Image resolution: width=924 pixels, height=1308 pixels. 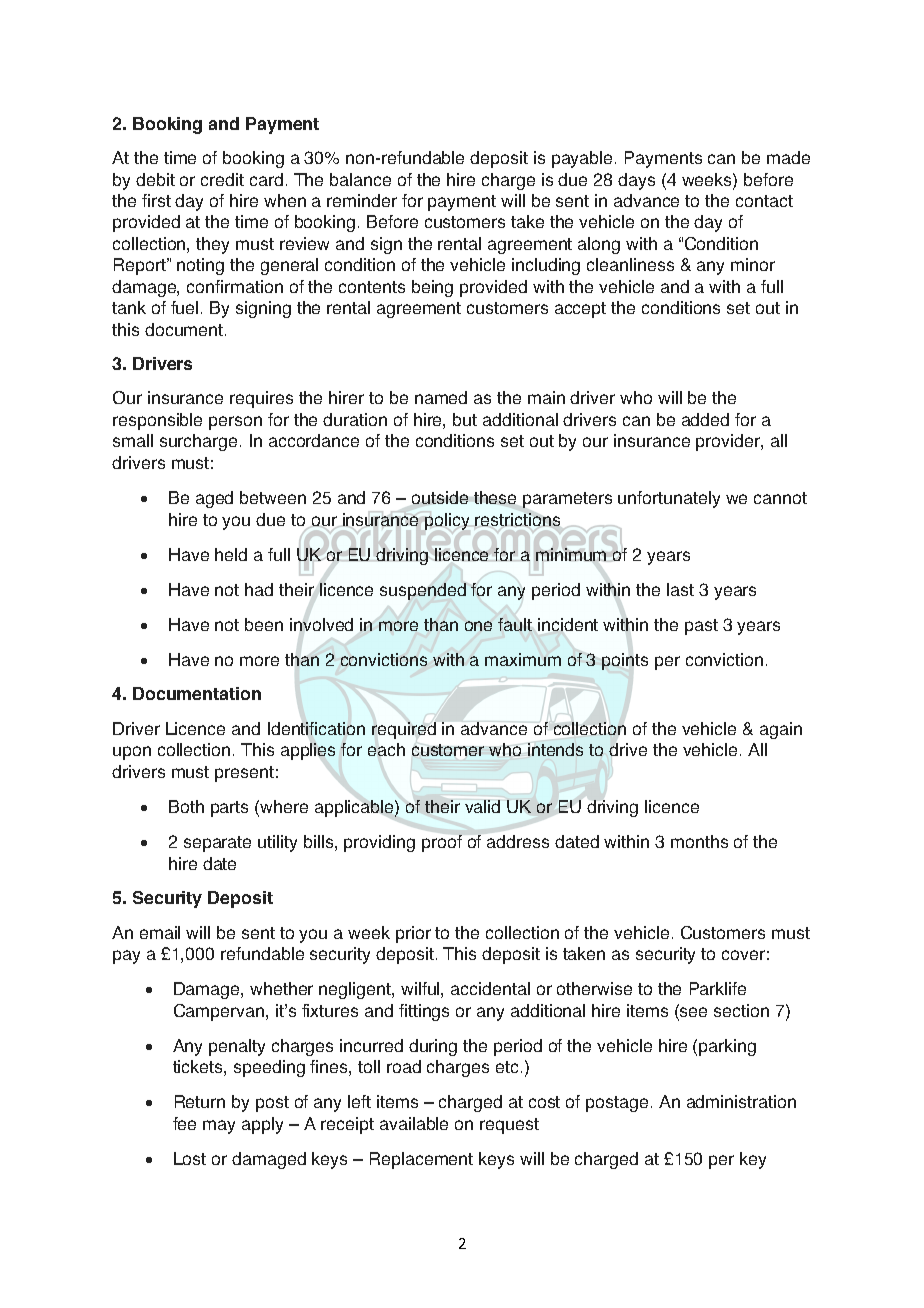 I want to click on one, so click(x=478, y=626).
